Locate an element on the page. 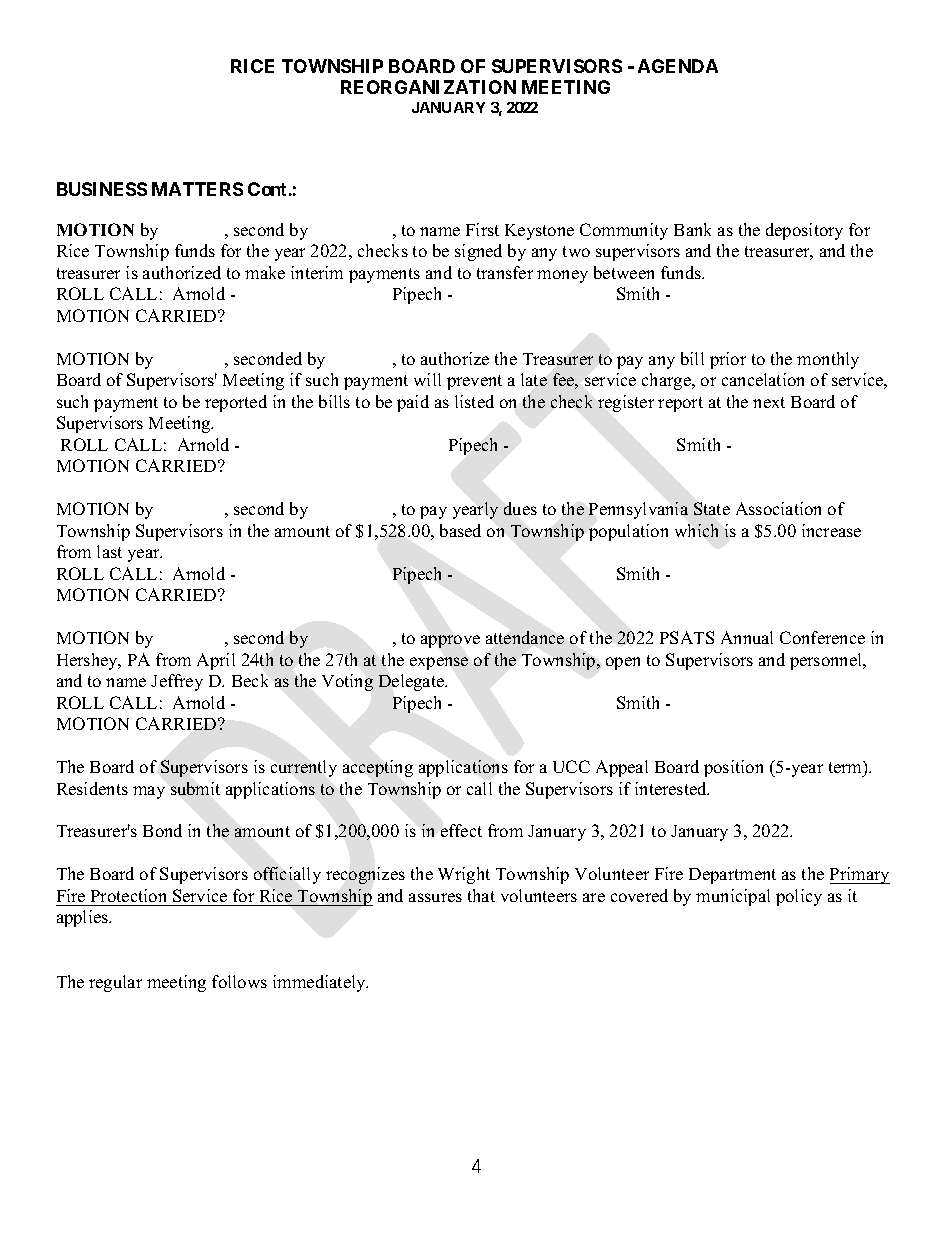 Image resolution: width=952 pixels, height=1233 pixels. Association is located at coordinates (778, 508).
